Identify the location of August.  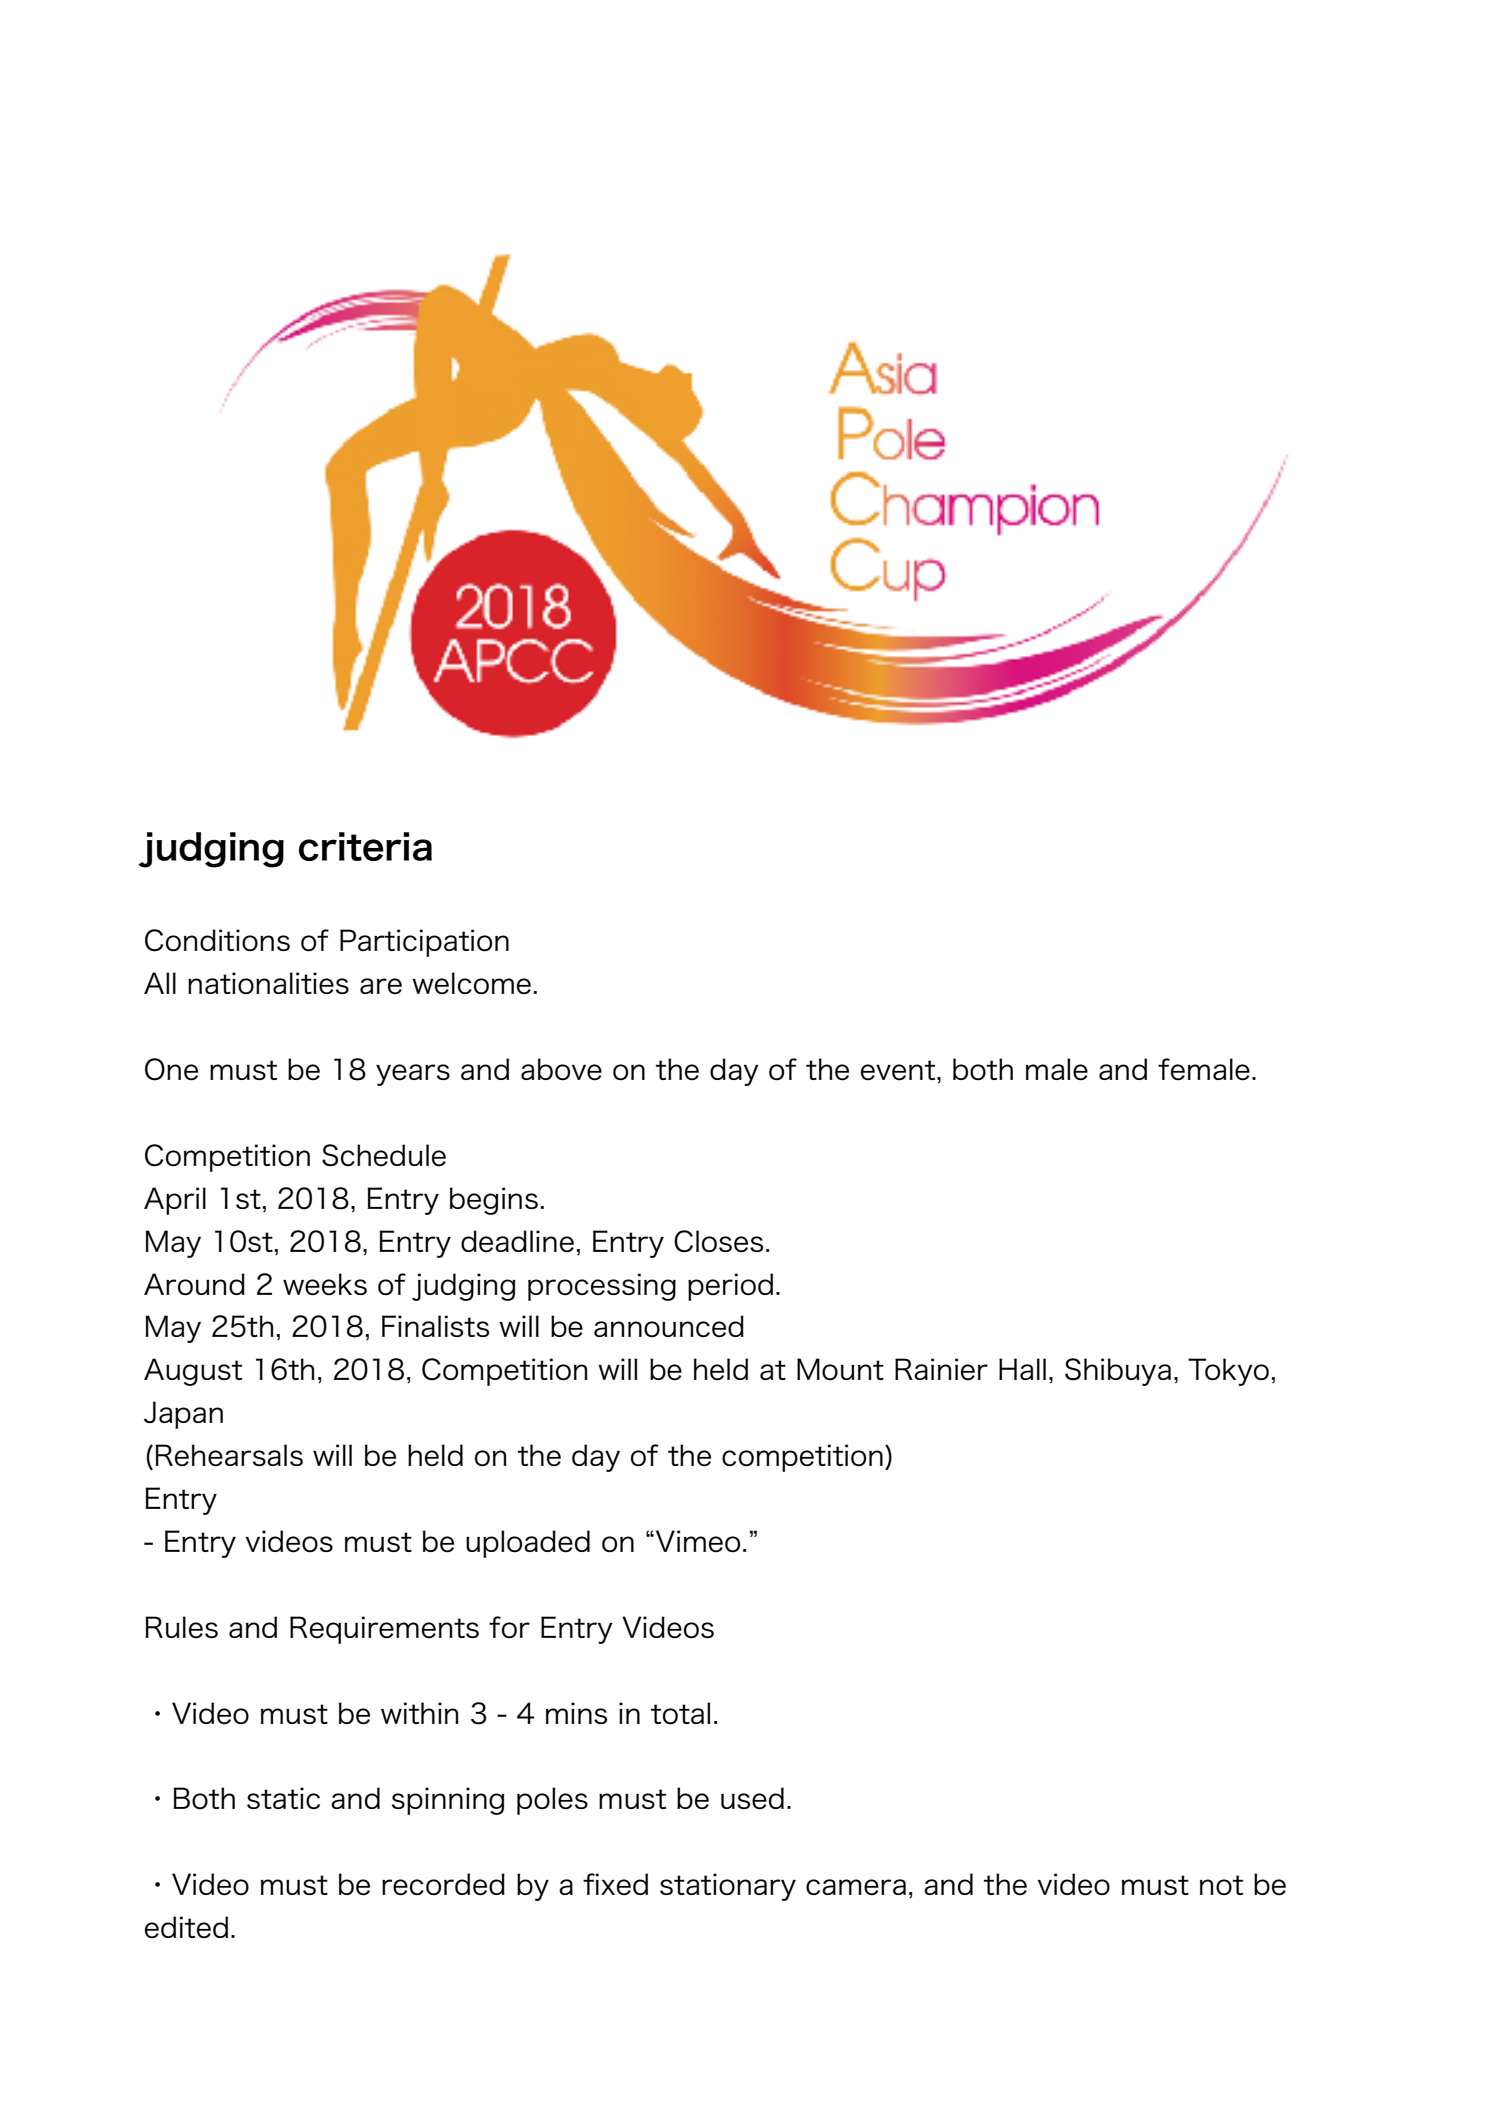
(193, 1372).
